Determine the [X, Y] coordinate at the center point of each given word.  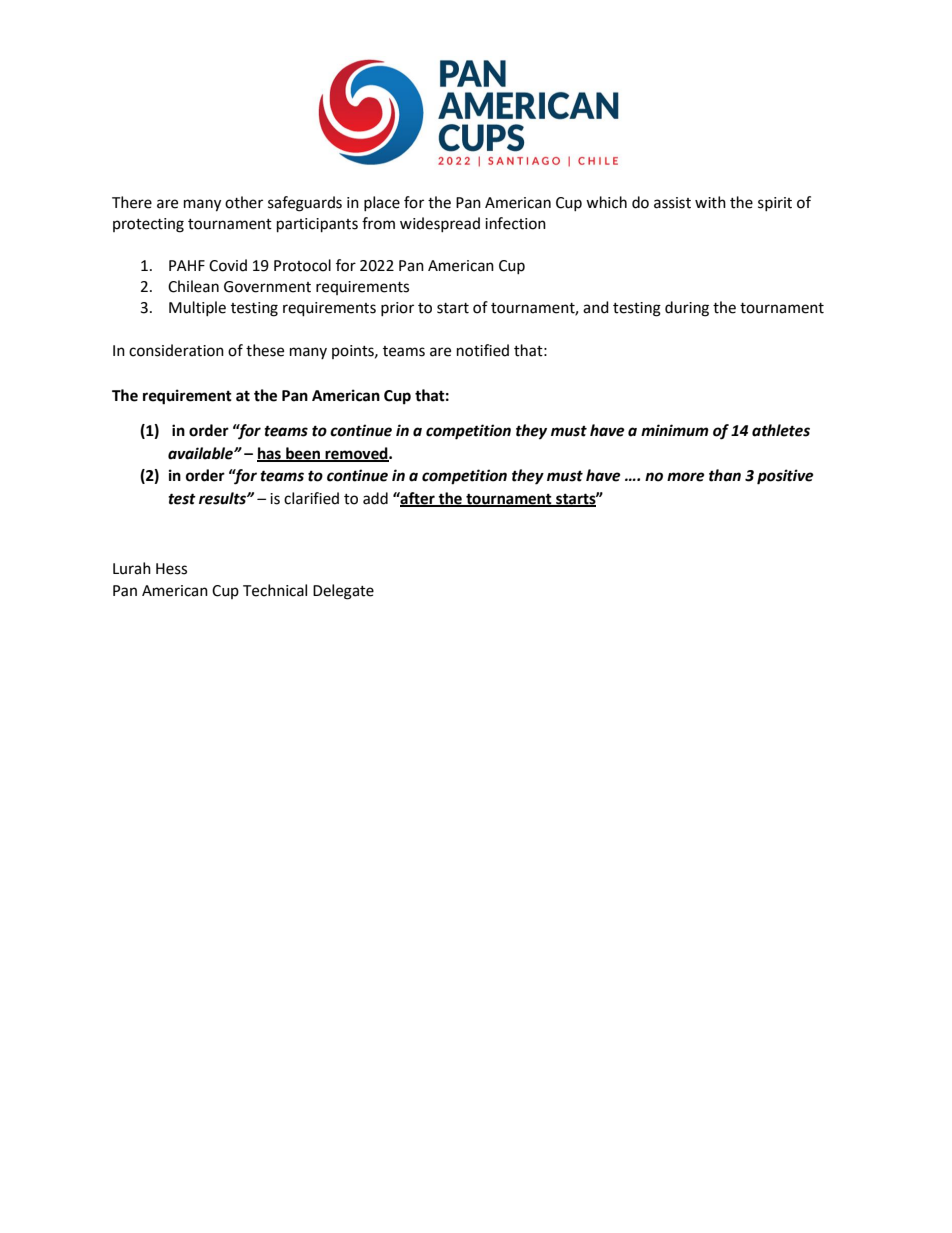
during [687, 309]
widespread [440, 224]
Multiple [197, 308]
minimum [675, 430]
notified [483, 350]
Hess [171, 569]
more [686, 477]
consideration [176, 350]
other [244, 202]
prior [397, 309]
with [710, 202]
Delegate [343, 592]
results [223, 498]
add [375, 498]
